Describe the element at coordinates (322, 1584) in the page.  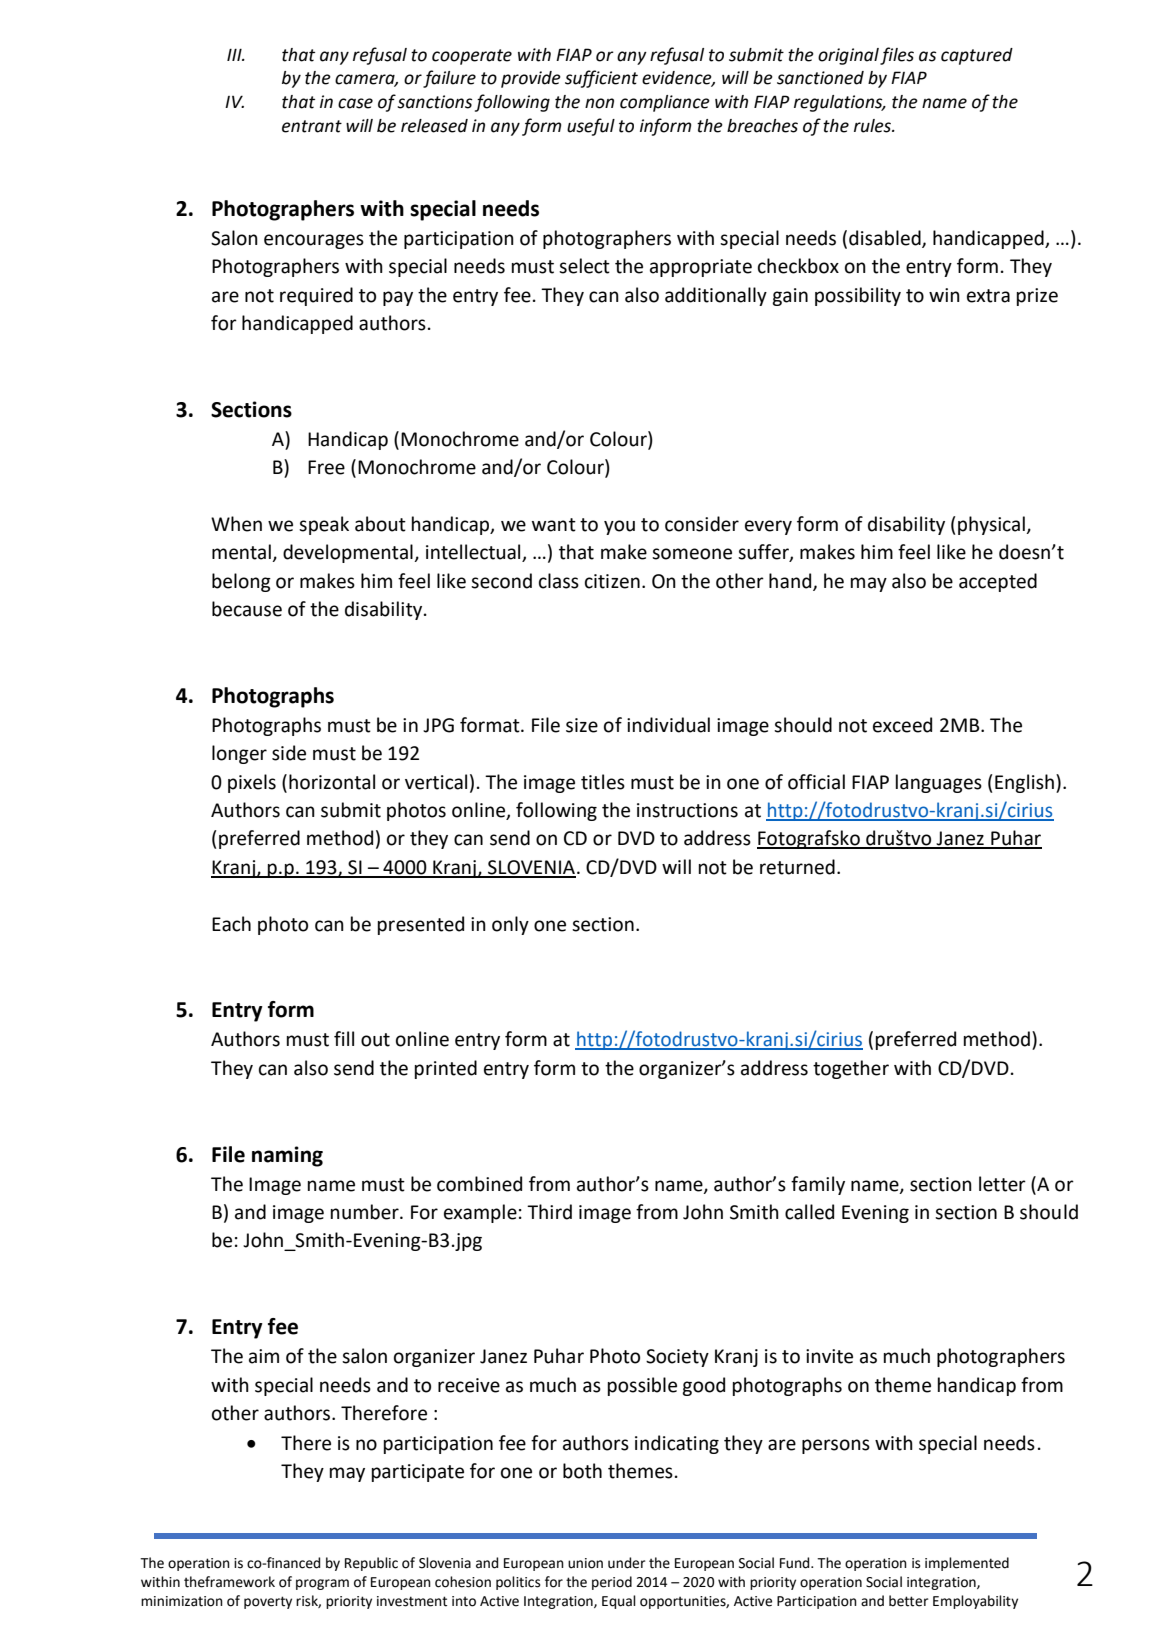
I see `program` at that location.
